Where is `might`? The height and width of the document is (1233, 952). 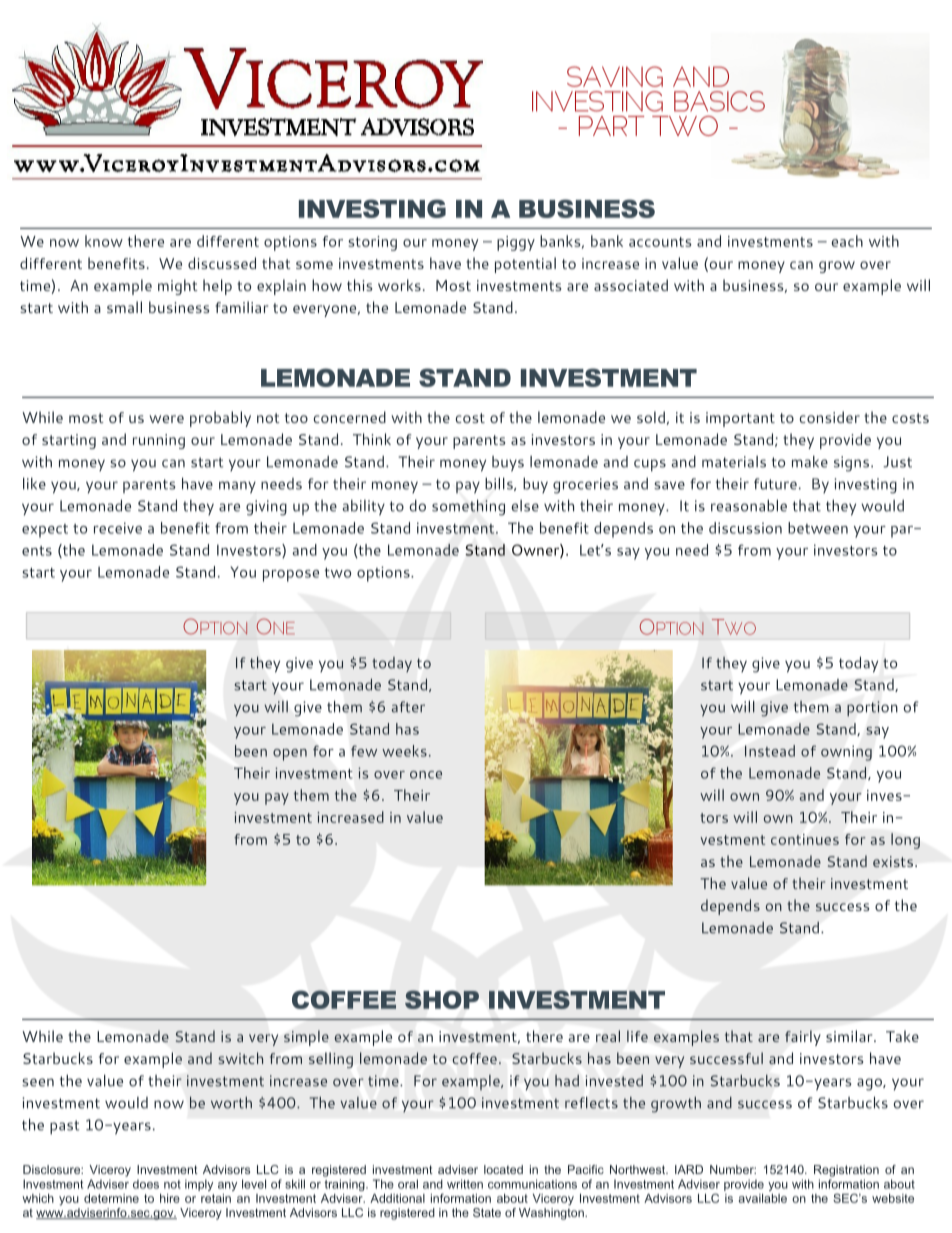
might is located at coordinates (178, 287).
